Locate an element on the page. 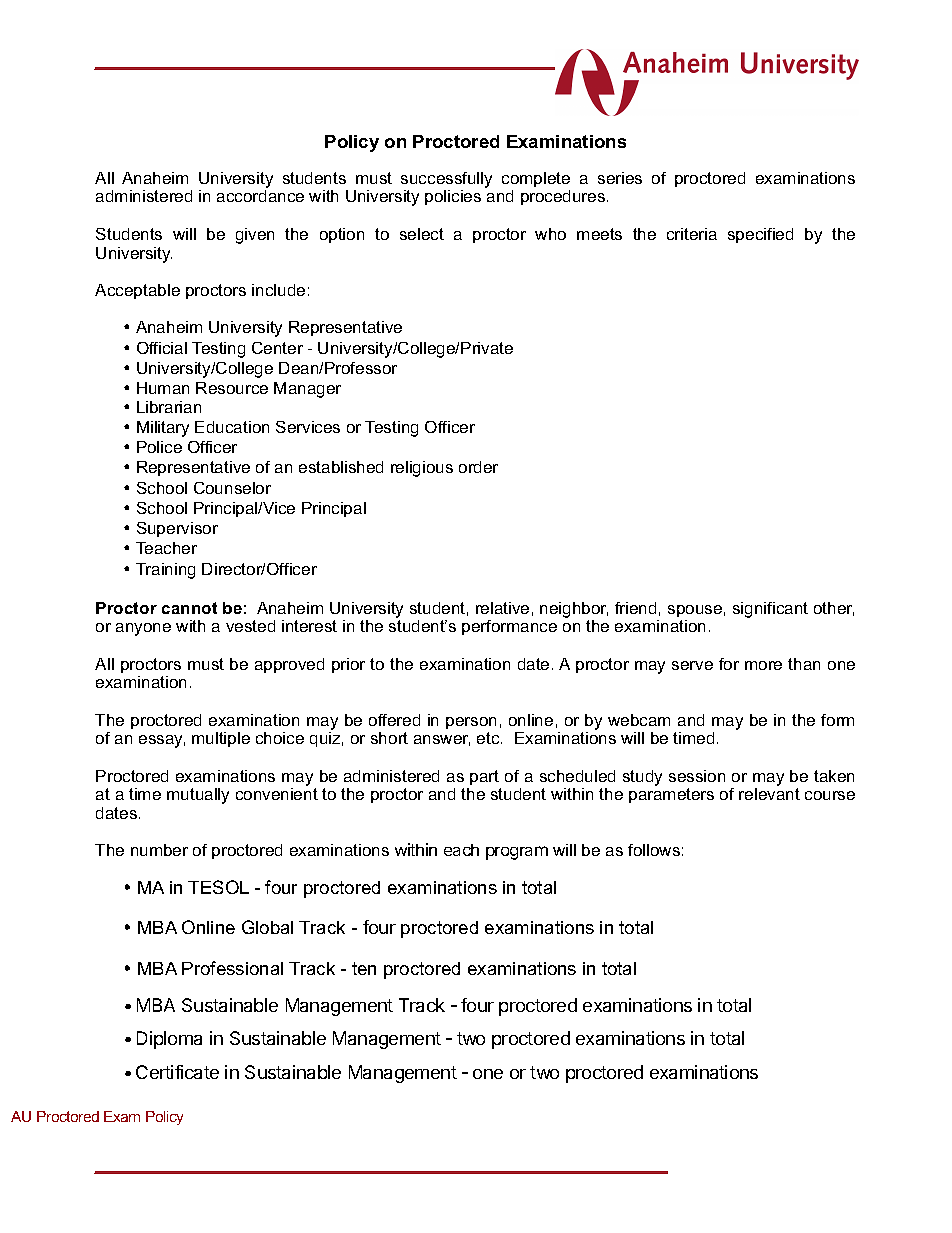 The height and width of the image is (1233, 952). vested is located at coordinates (250, 626).
